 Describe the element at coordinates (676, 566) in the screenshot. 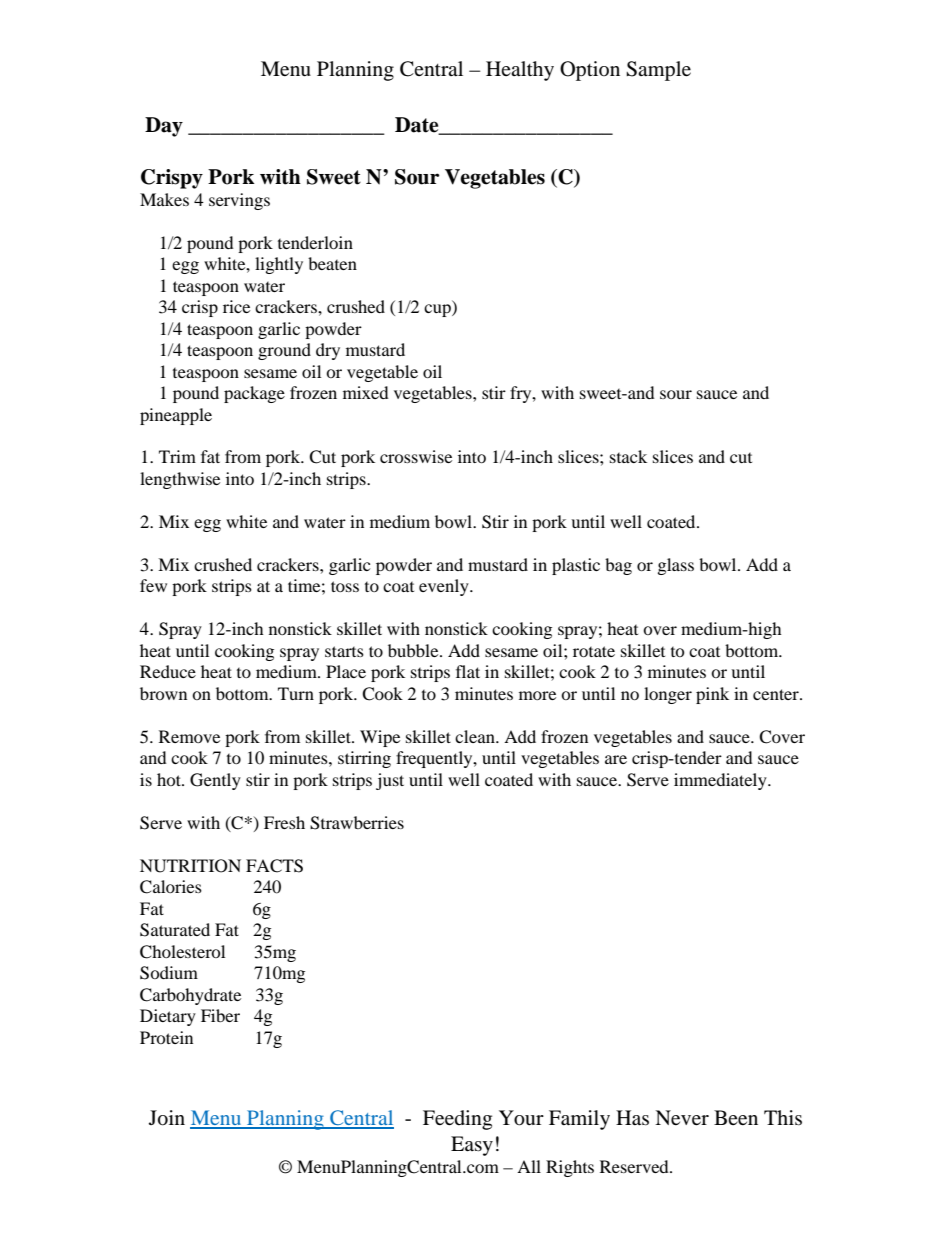

I see `glass` at that location.
